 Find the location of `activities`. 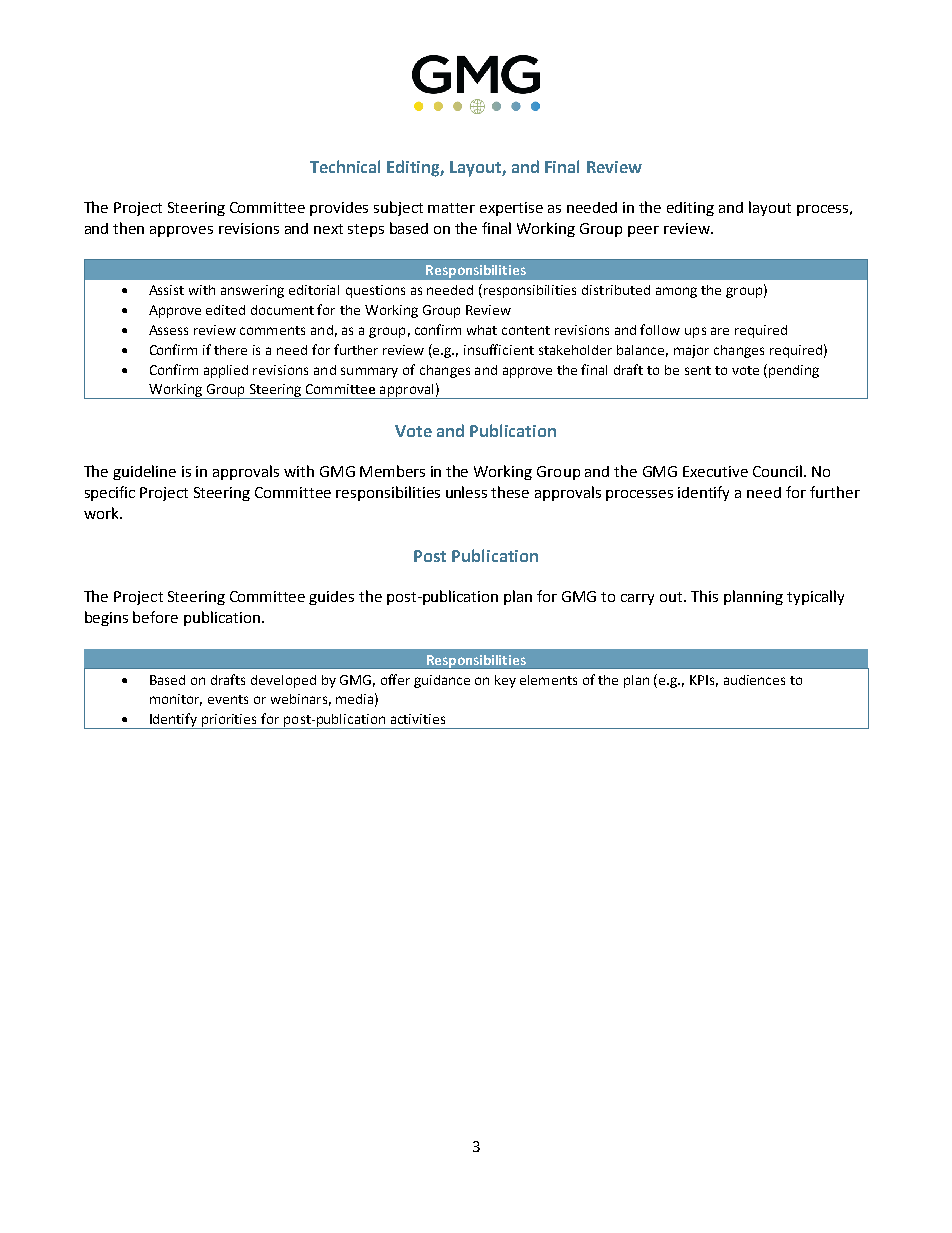

activities is located at coordinates (418, 719).
